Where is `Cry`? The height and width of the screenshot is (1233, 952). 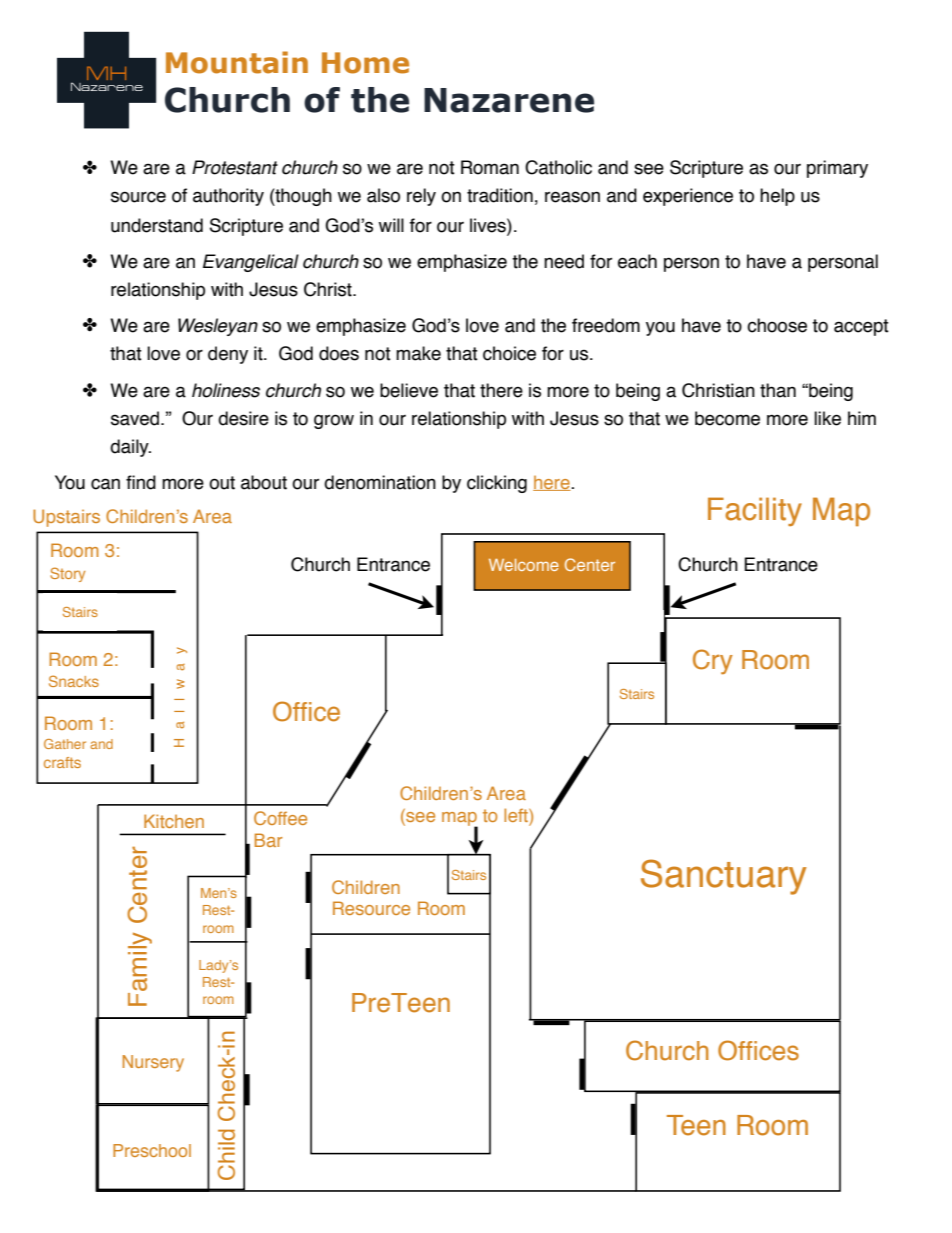
Cry is located at coordinates (713, 662).
